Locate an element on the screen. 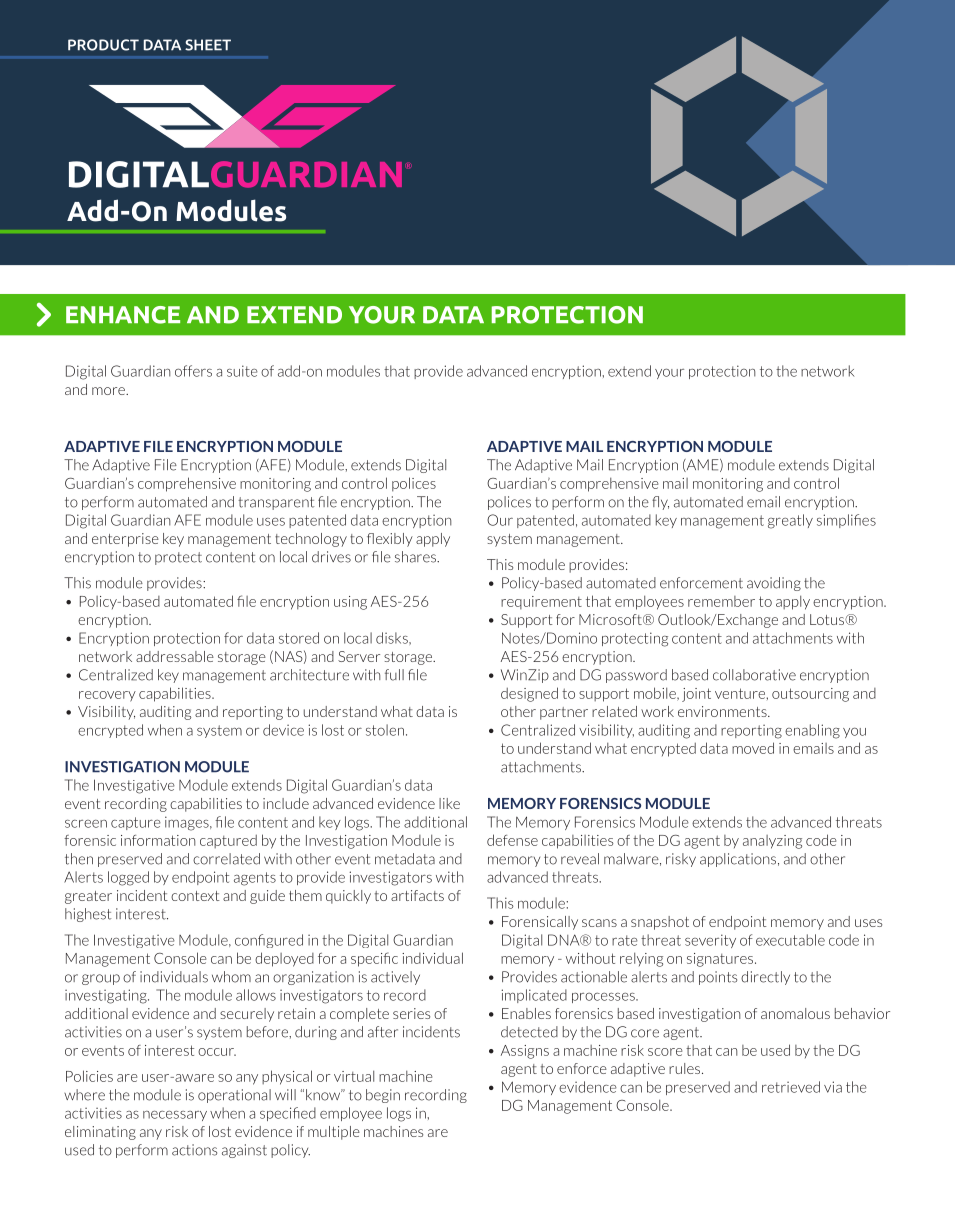  information is located at coordinates (158, 840).
